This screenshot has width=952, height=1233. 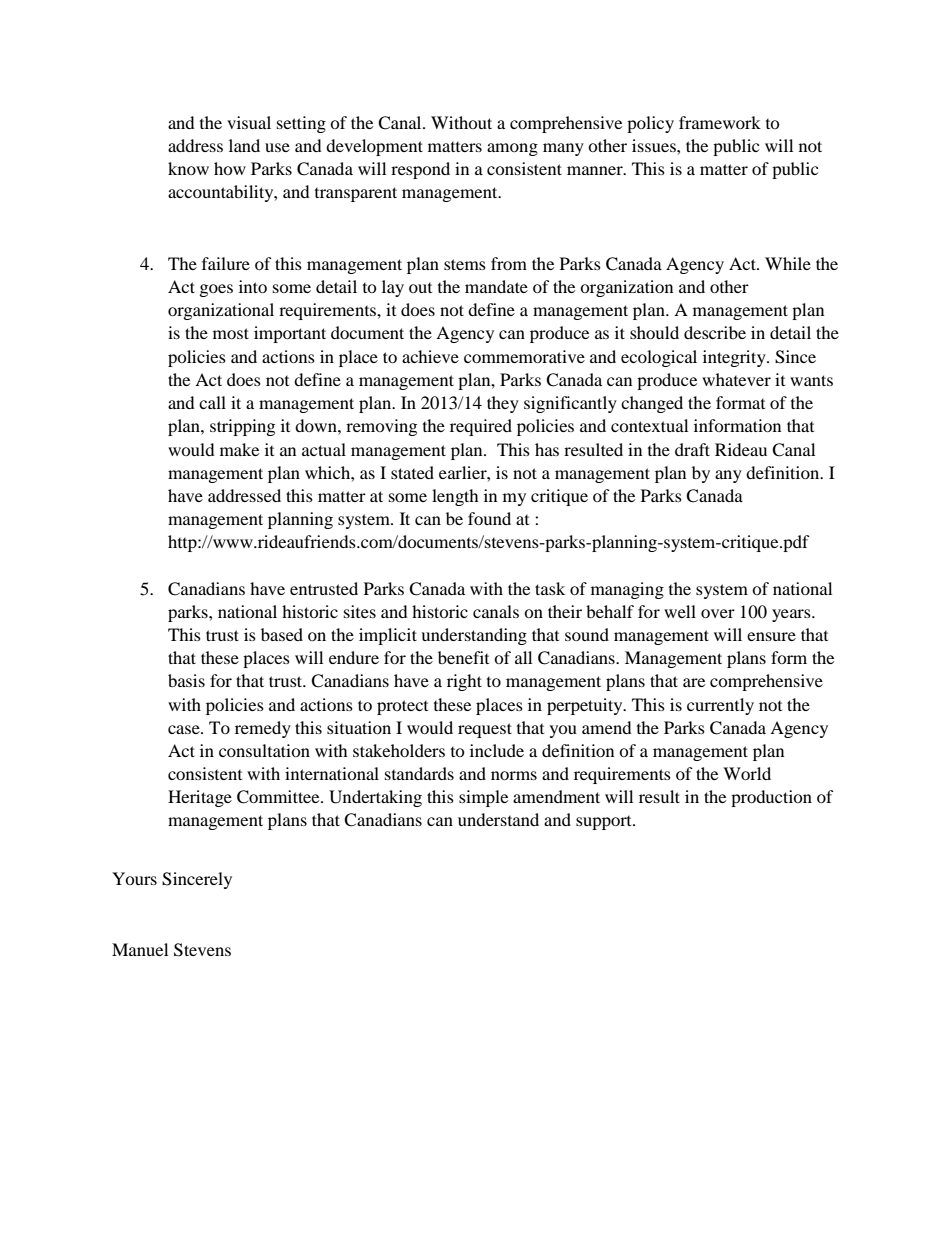 What do you see at coordinates (512, 149) in the screenshot?
I see `among` at bounding box center [512, 149].
